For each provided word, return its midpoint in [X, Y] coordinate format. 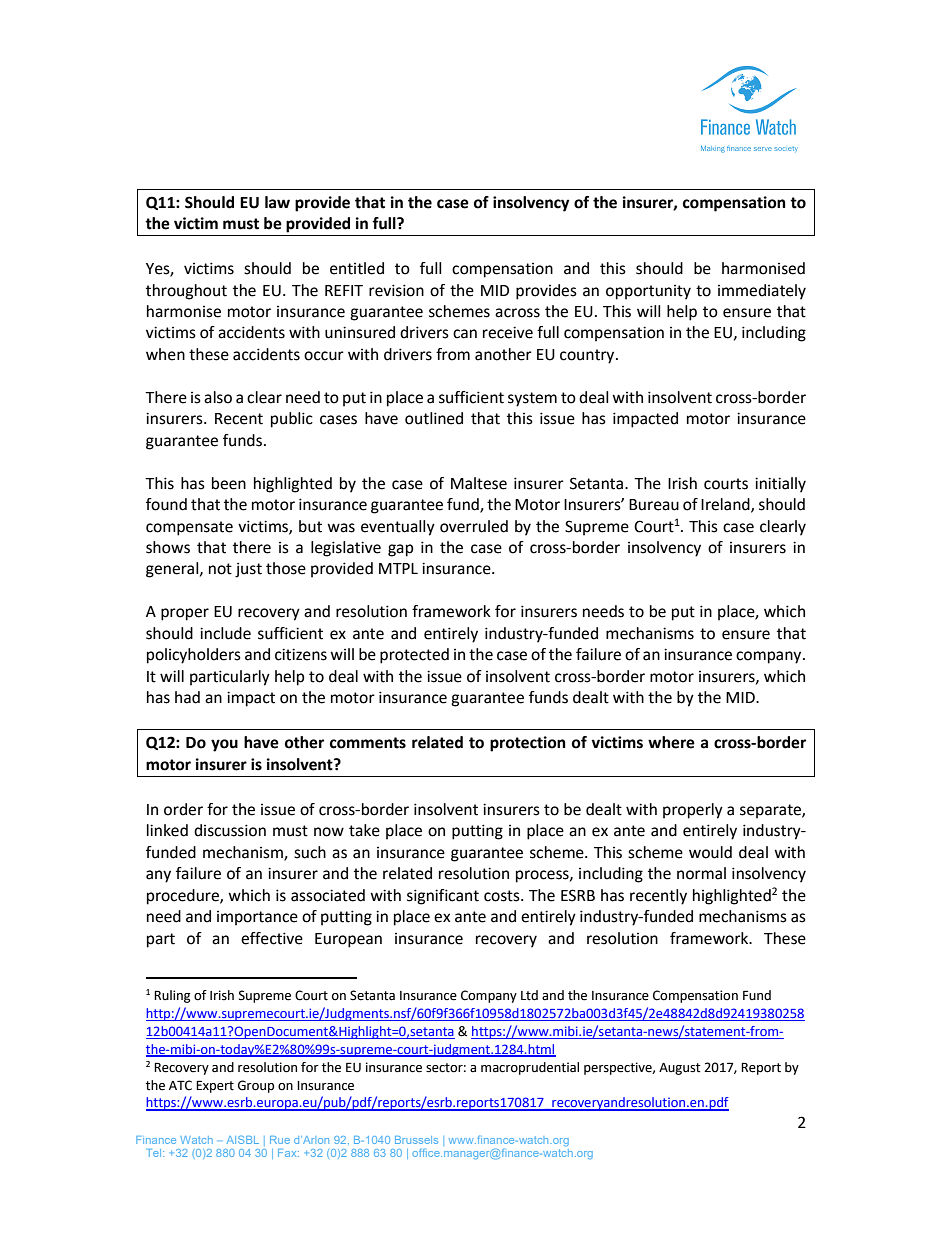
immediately [762, 292]
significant [443, 897]
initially [780, 485]
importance [257, 918]
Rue [280, 1140]
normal [701, 873]
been [229, 483]
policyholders [194, 656]
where [671, 742]
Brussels [416, 1140]
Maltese [479, 483]
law [277, 202]
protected [414, 656]
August [680, 1069]
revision [396, 290]
